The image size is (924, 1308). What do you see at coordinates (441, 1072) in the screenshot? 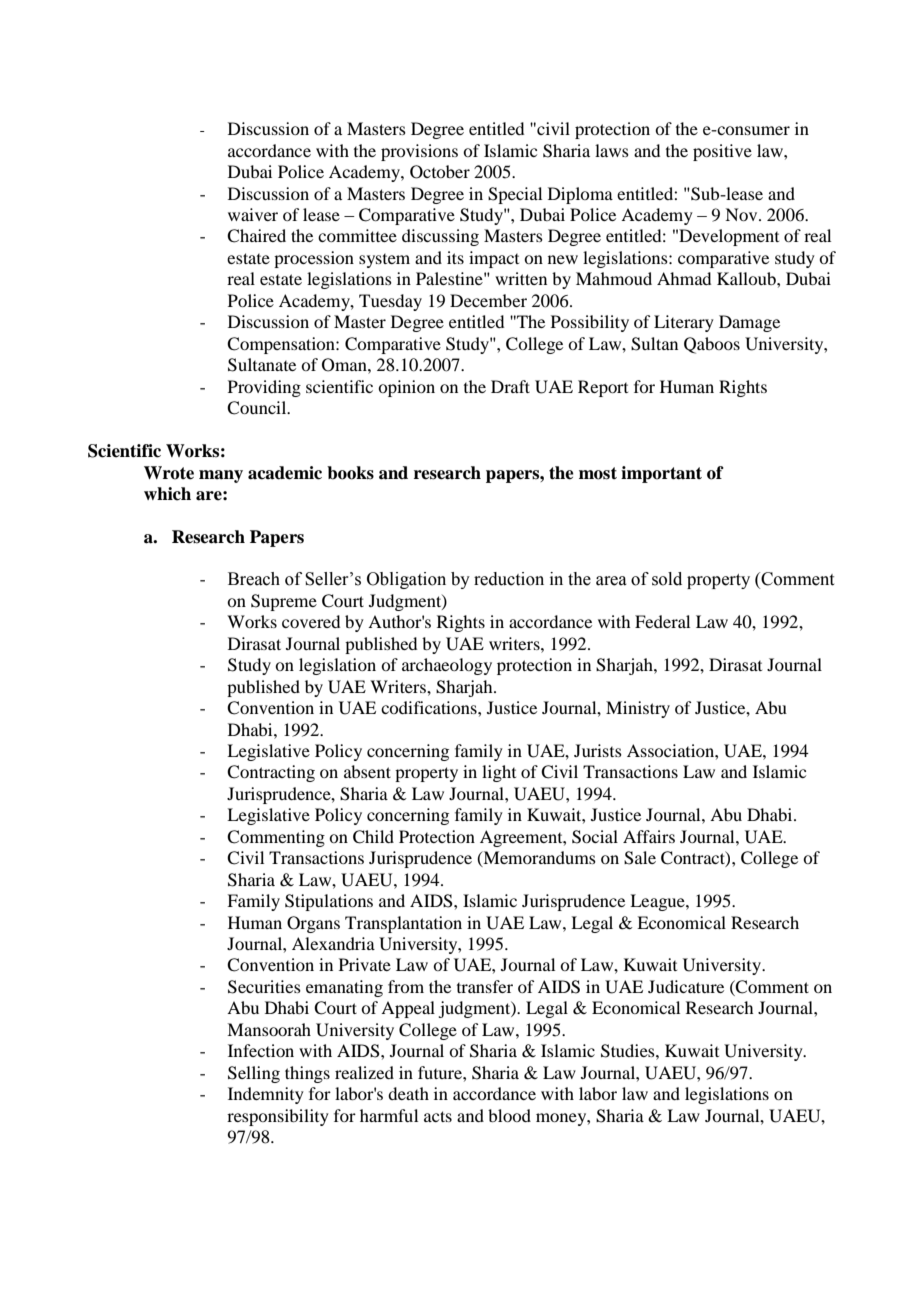
I see `future` at bounding box center [441, 1072].
